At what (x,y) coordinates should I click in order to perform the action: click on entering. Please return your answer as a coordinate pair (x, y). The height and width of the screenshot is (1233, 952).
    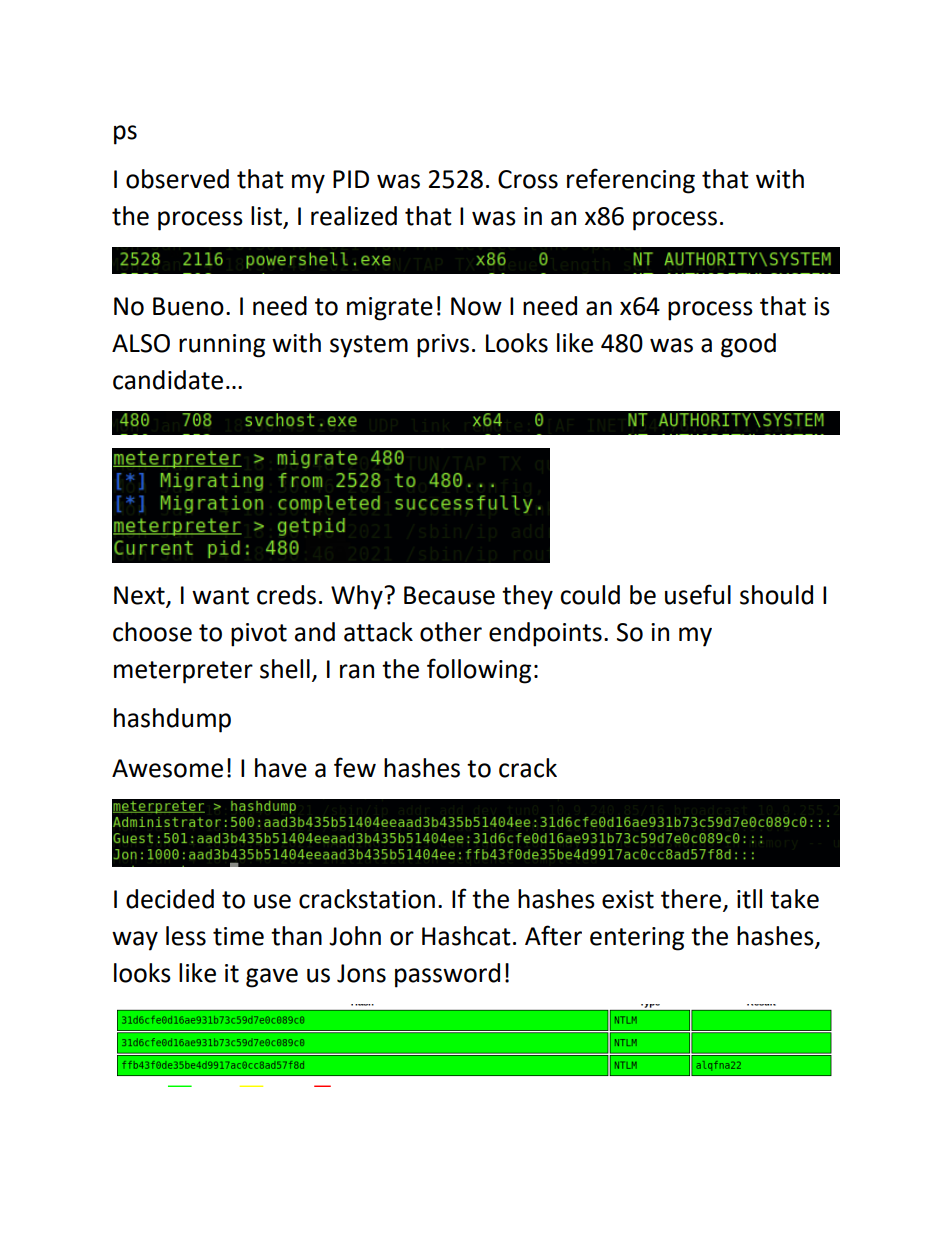
    Looking at the image, I should click on (637, 939).
